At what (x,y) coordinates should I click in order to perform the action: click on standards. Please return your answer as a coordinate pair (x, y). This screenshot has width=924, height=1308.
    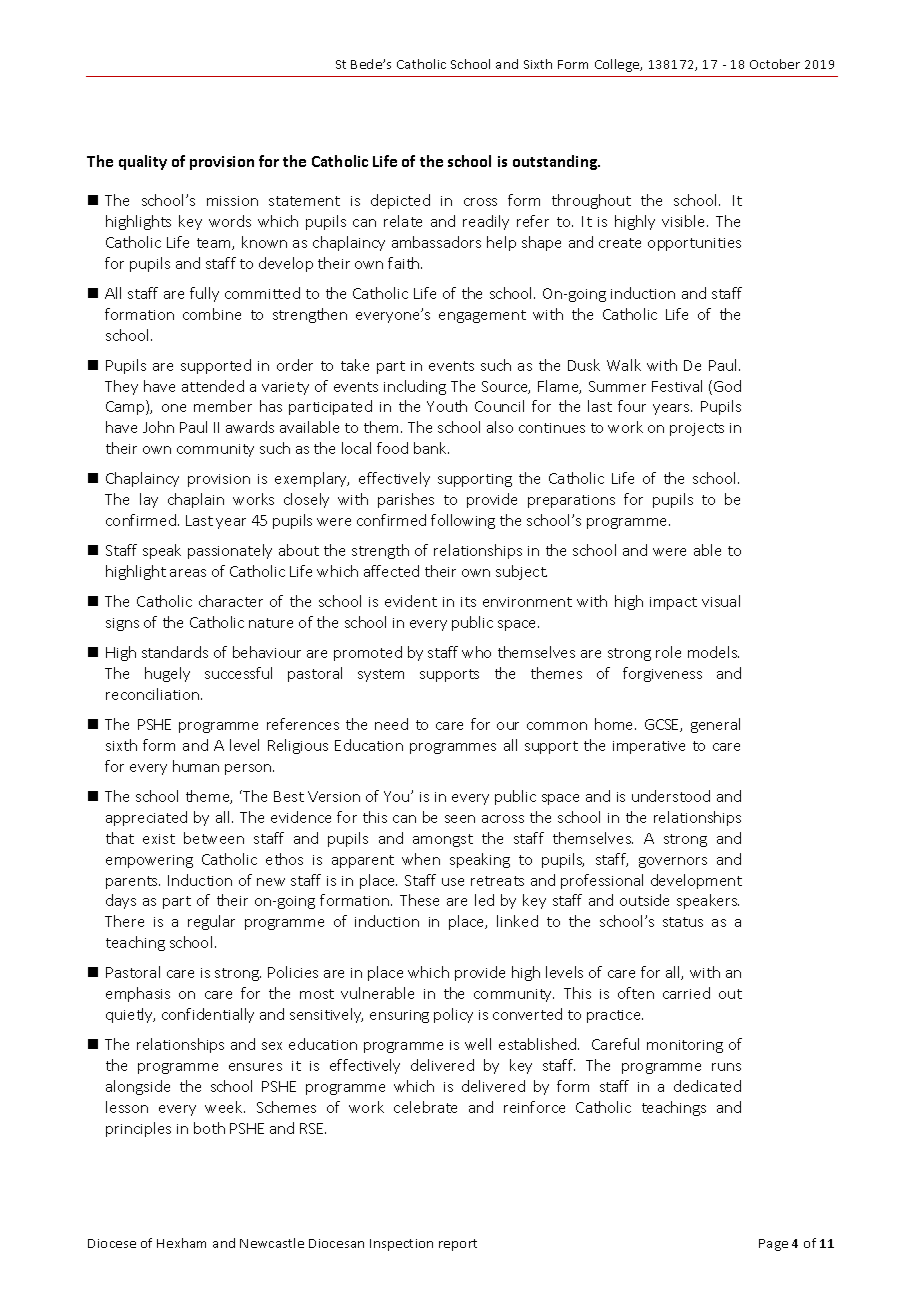
    Looking at the image, I should click on (175, 652).
